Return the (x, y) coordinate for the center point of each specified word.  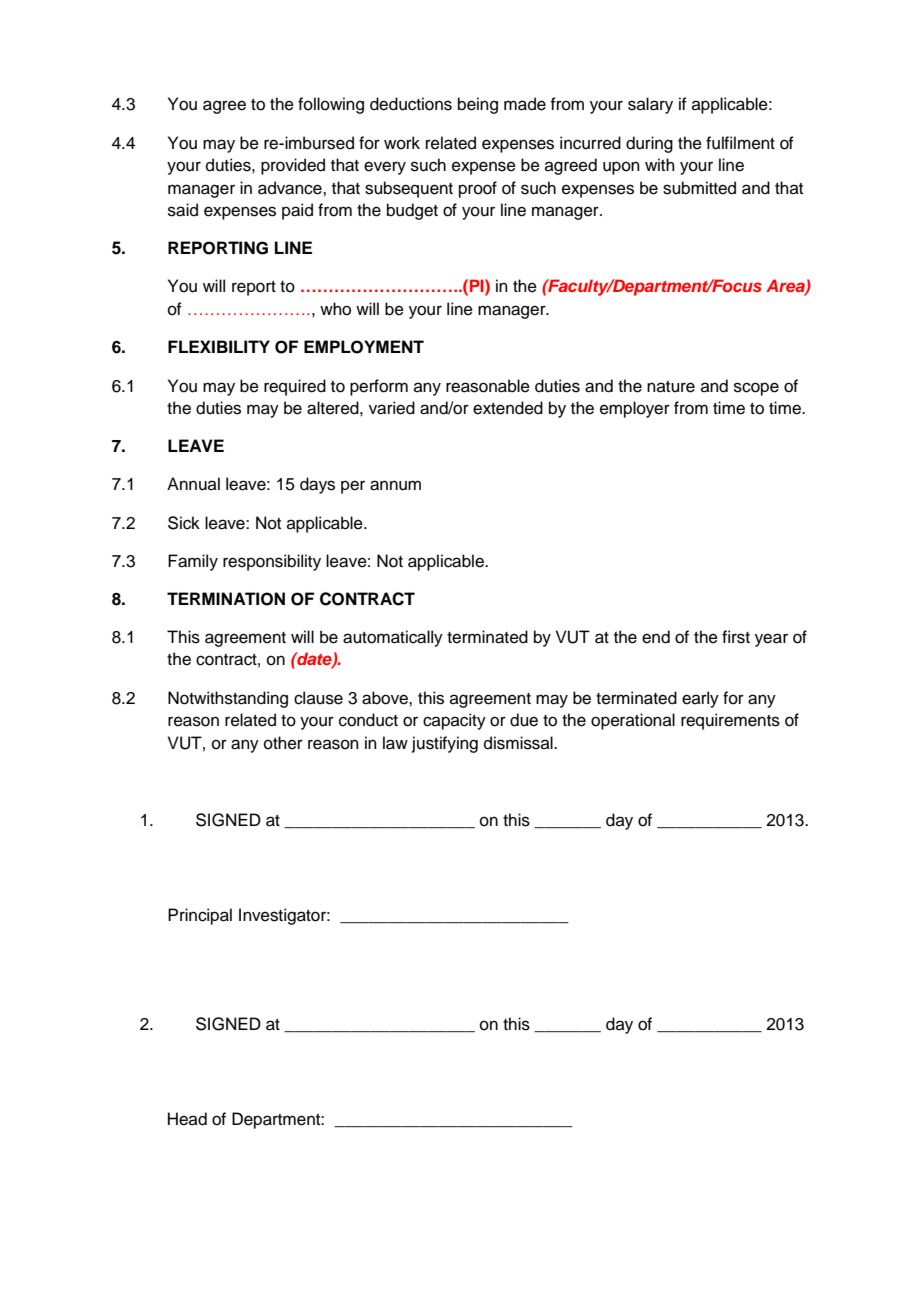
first (736, 637)
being (478, 105)
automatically (393, 638)
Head (187, 1119)
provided (293, 166)
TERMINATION (226, 599)
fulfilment (740, 143)
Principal (200, 916)
